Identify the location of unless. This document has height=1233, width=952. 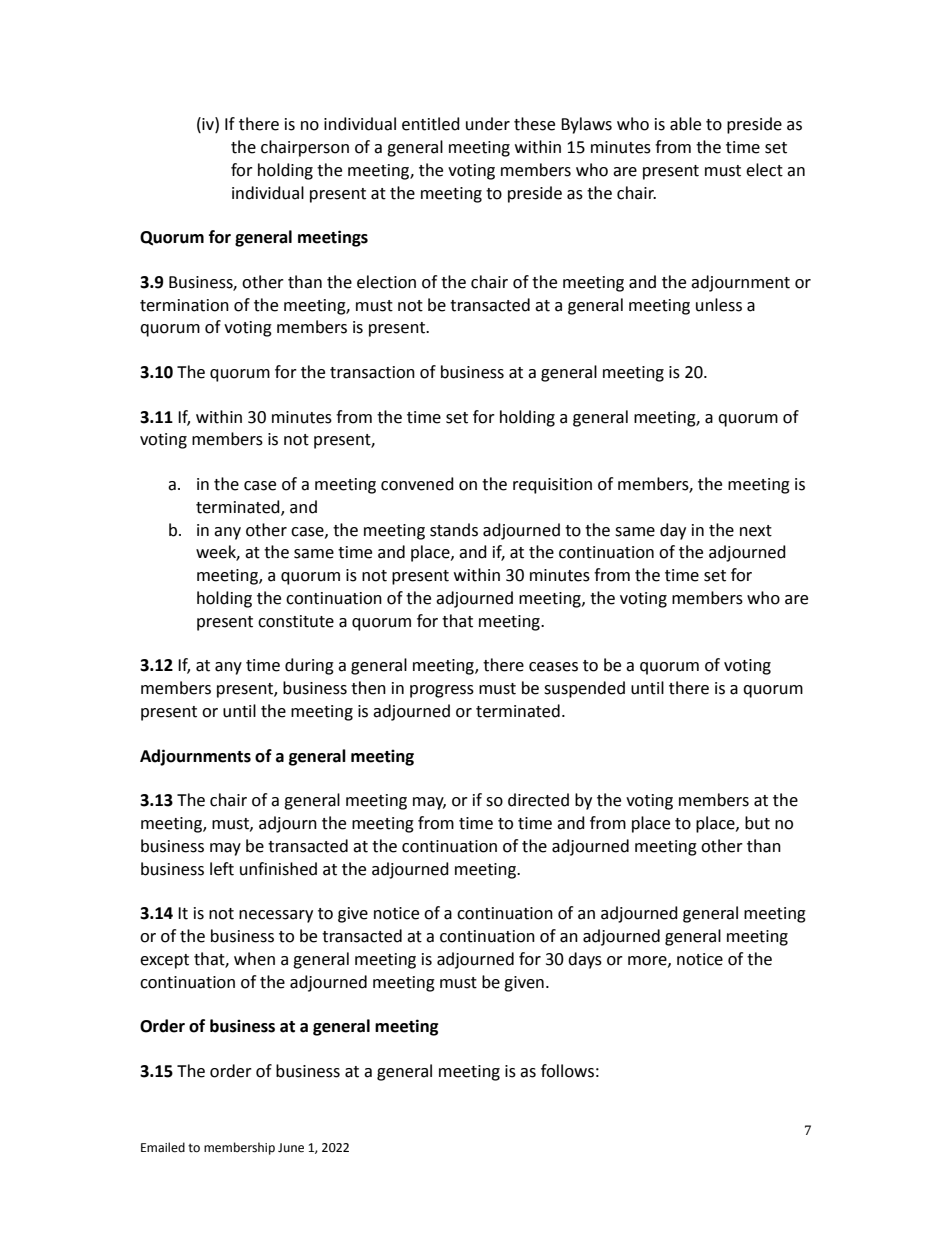
(719, 305).
